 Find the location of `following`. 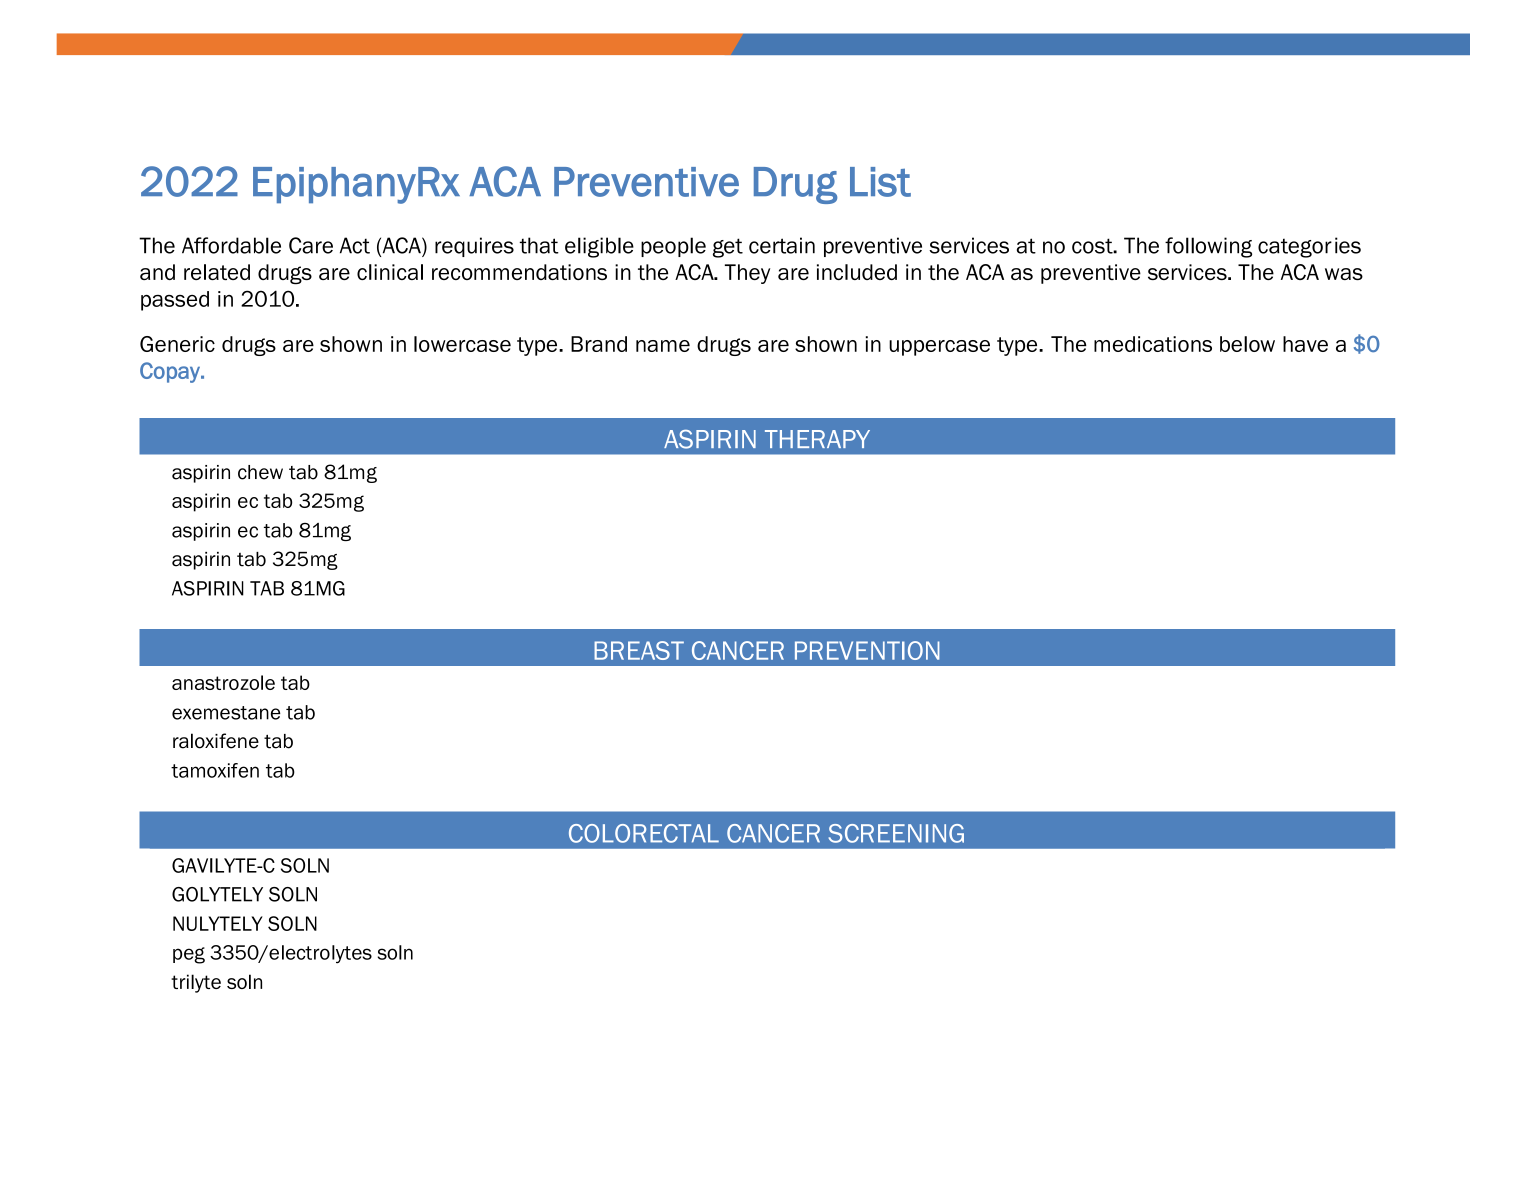

following is located at coordinates (1208, 247).
